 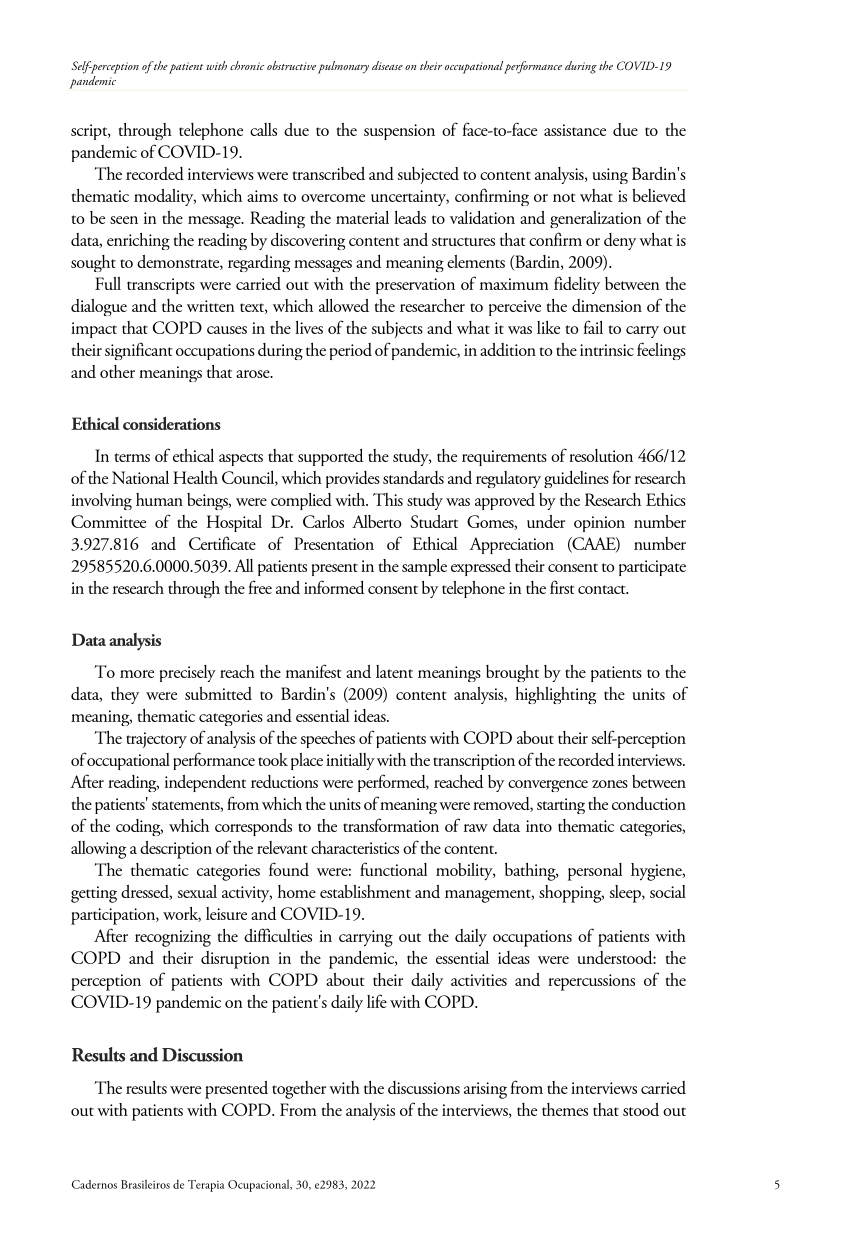 I want to click on Terapia, so click(x=206, y=1186).
